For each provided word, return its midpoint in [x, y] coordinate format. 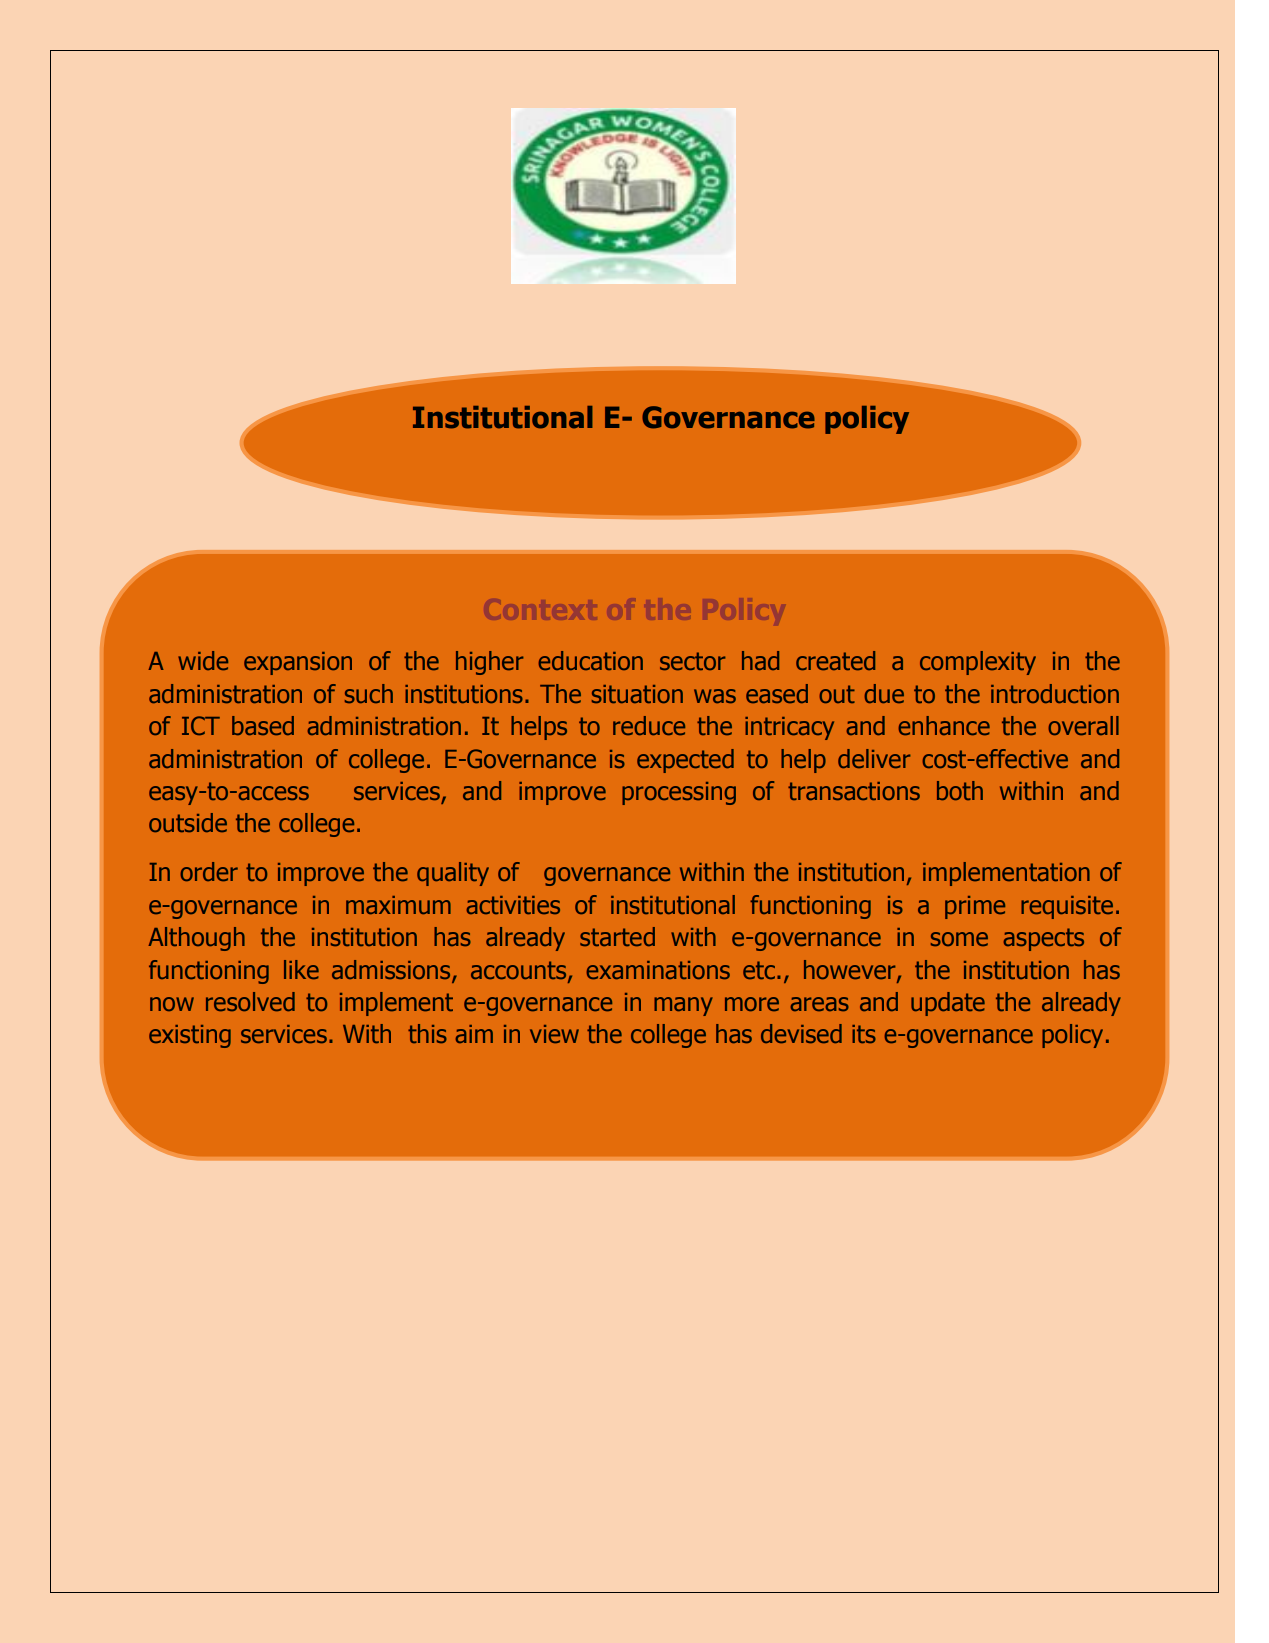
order [209, 871]
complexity [978, 663]
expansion [298, 663]
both [960, 790]
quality [453, 874]
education [590, 660]
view [554, 1034]
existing [190, 1036]
